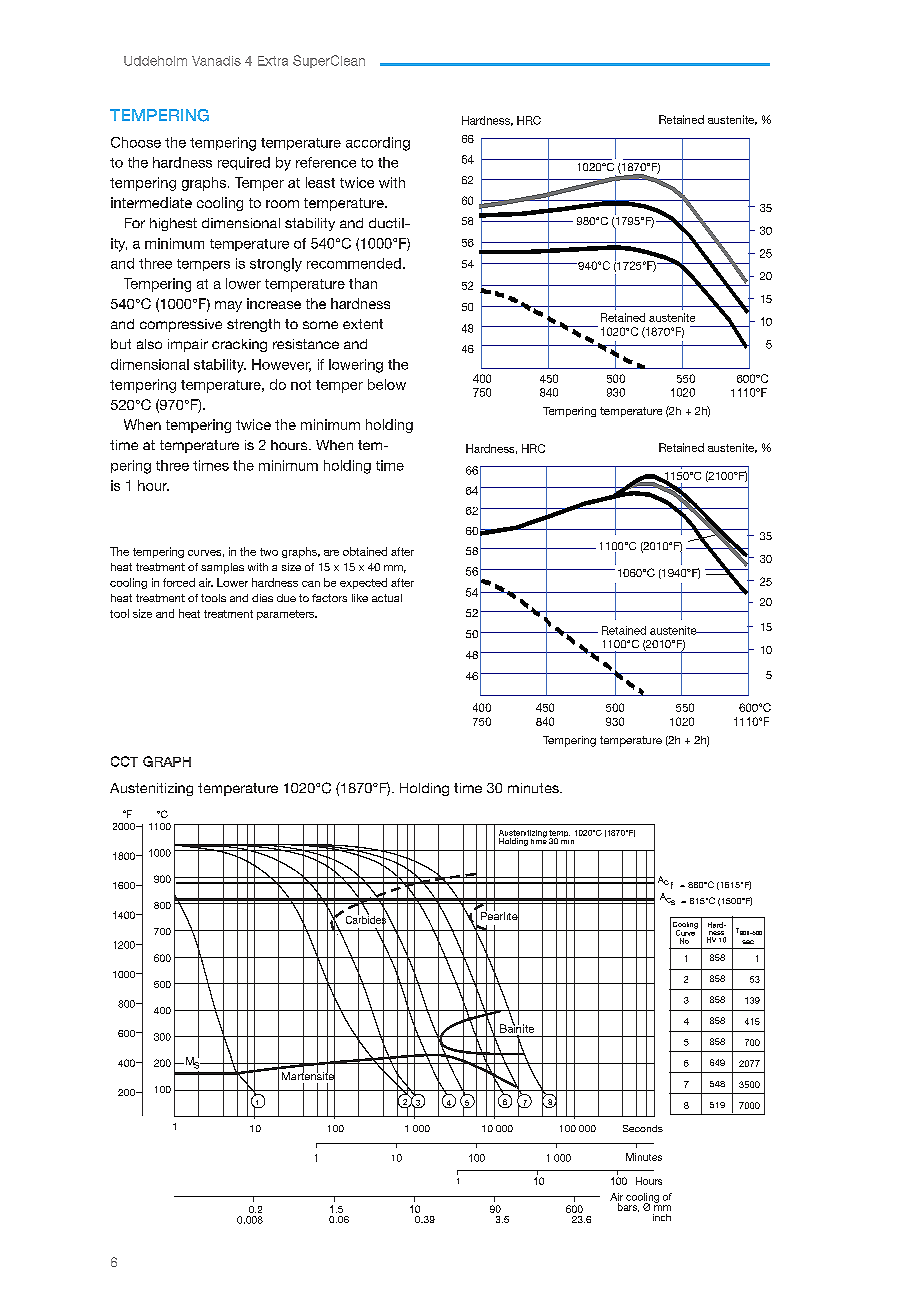  Describe the element at coordinates (124, 761) in the document. I see `CCT` at that location.
